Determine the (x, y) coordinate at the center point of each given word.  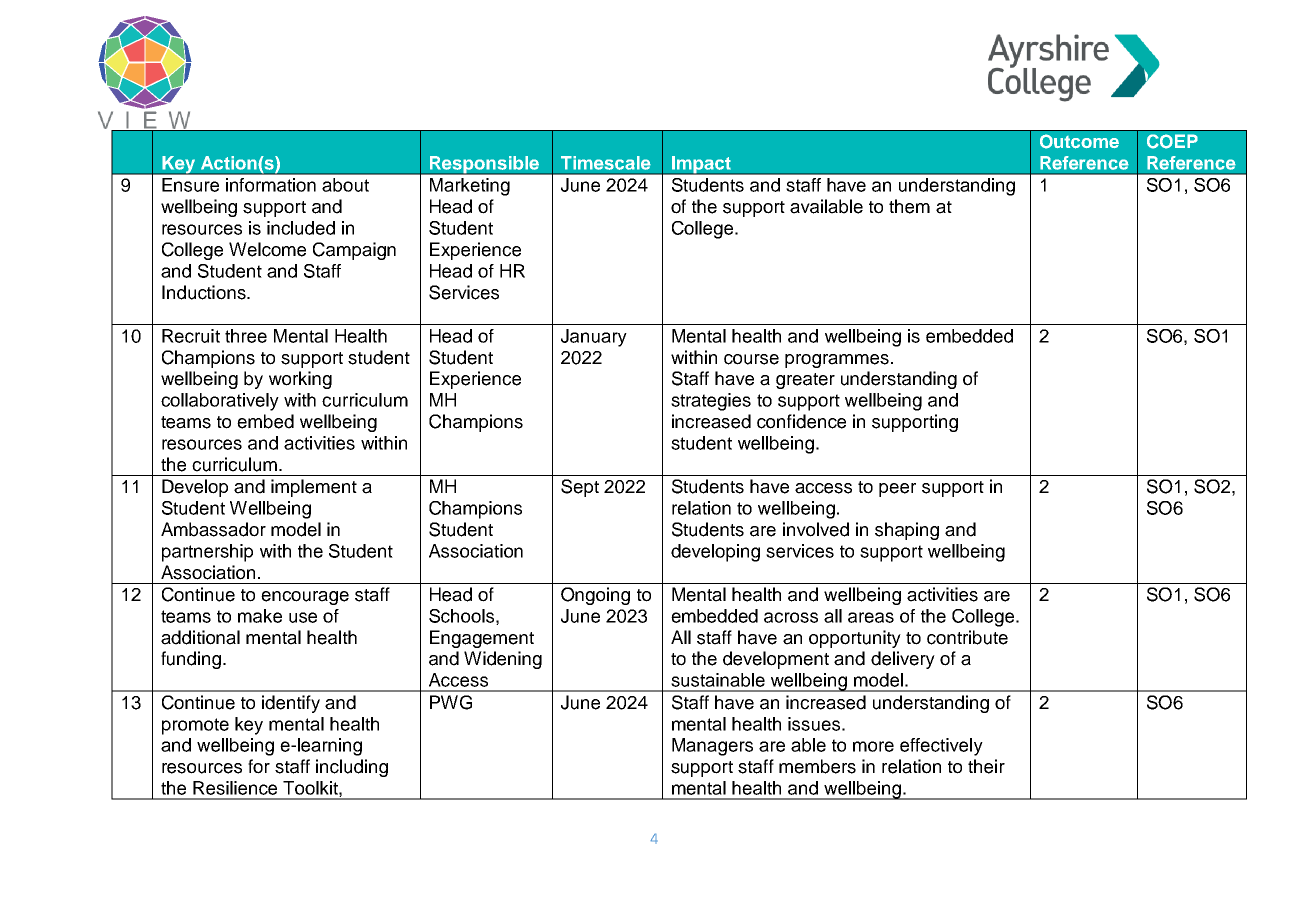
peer (897, 490)
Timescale (606, 163)
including (352, 768)
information (271, 185)
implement (314, 488)
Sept (580, 488)
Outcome (1079, 141)
